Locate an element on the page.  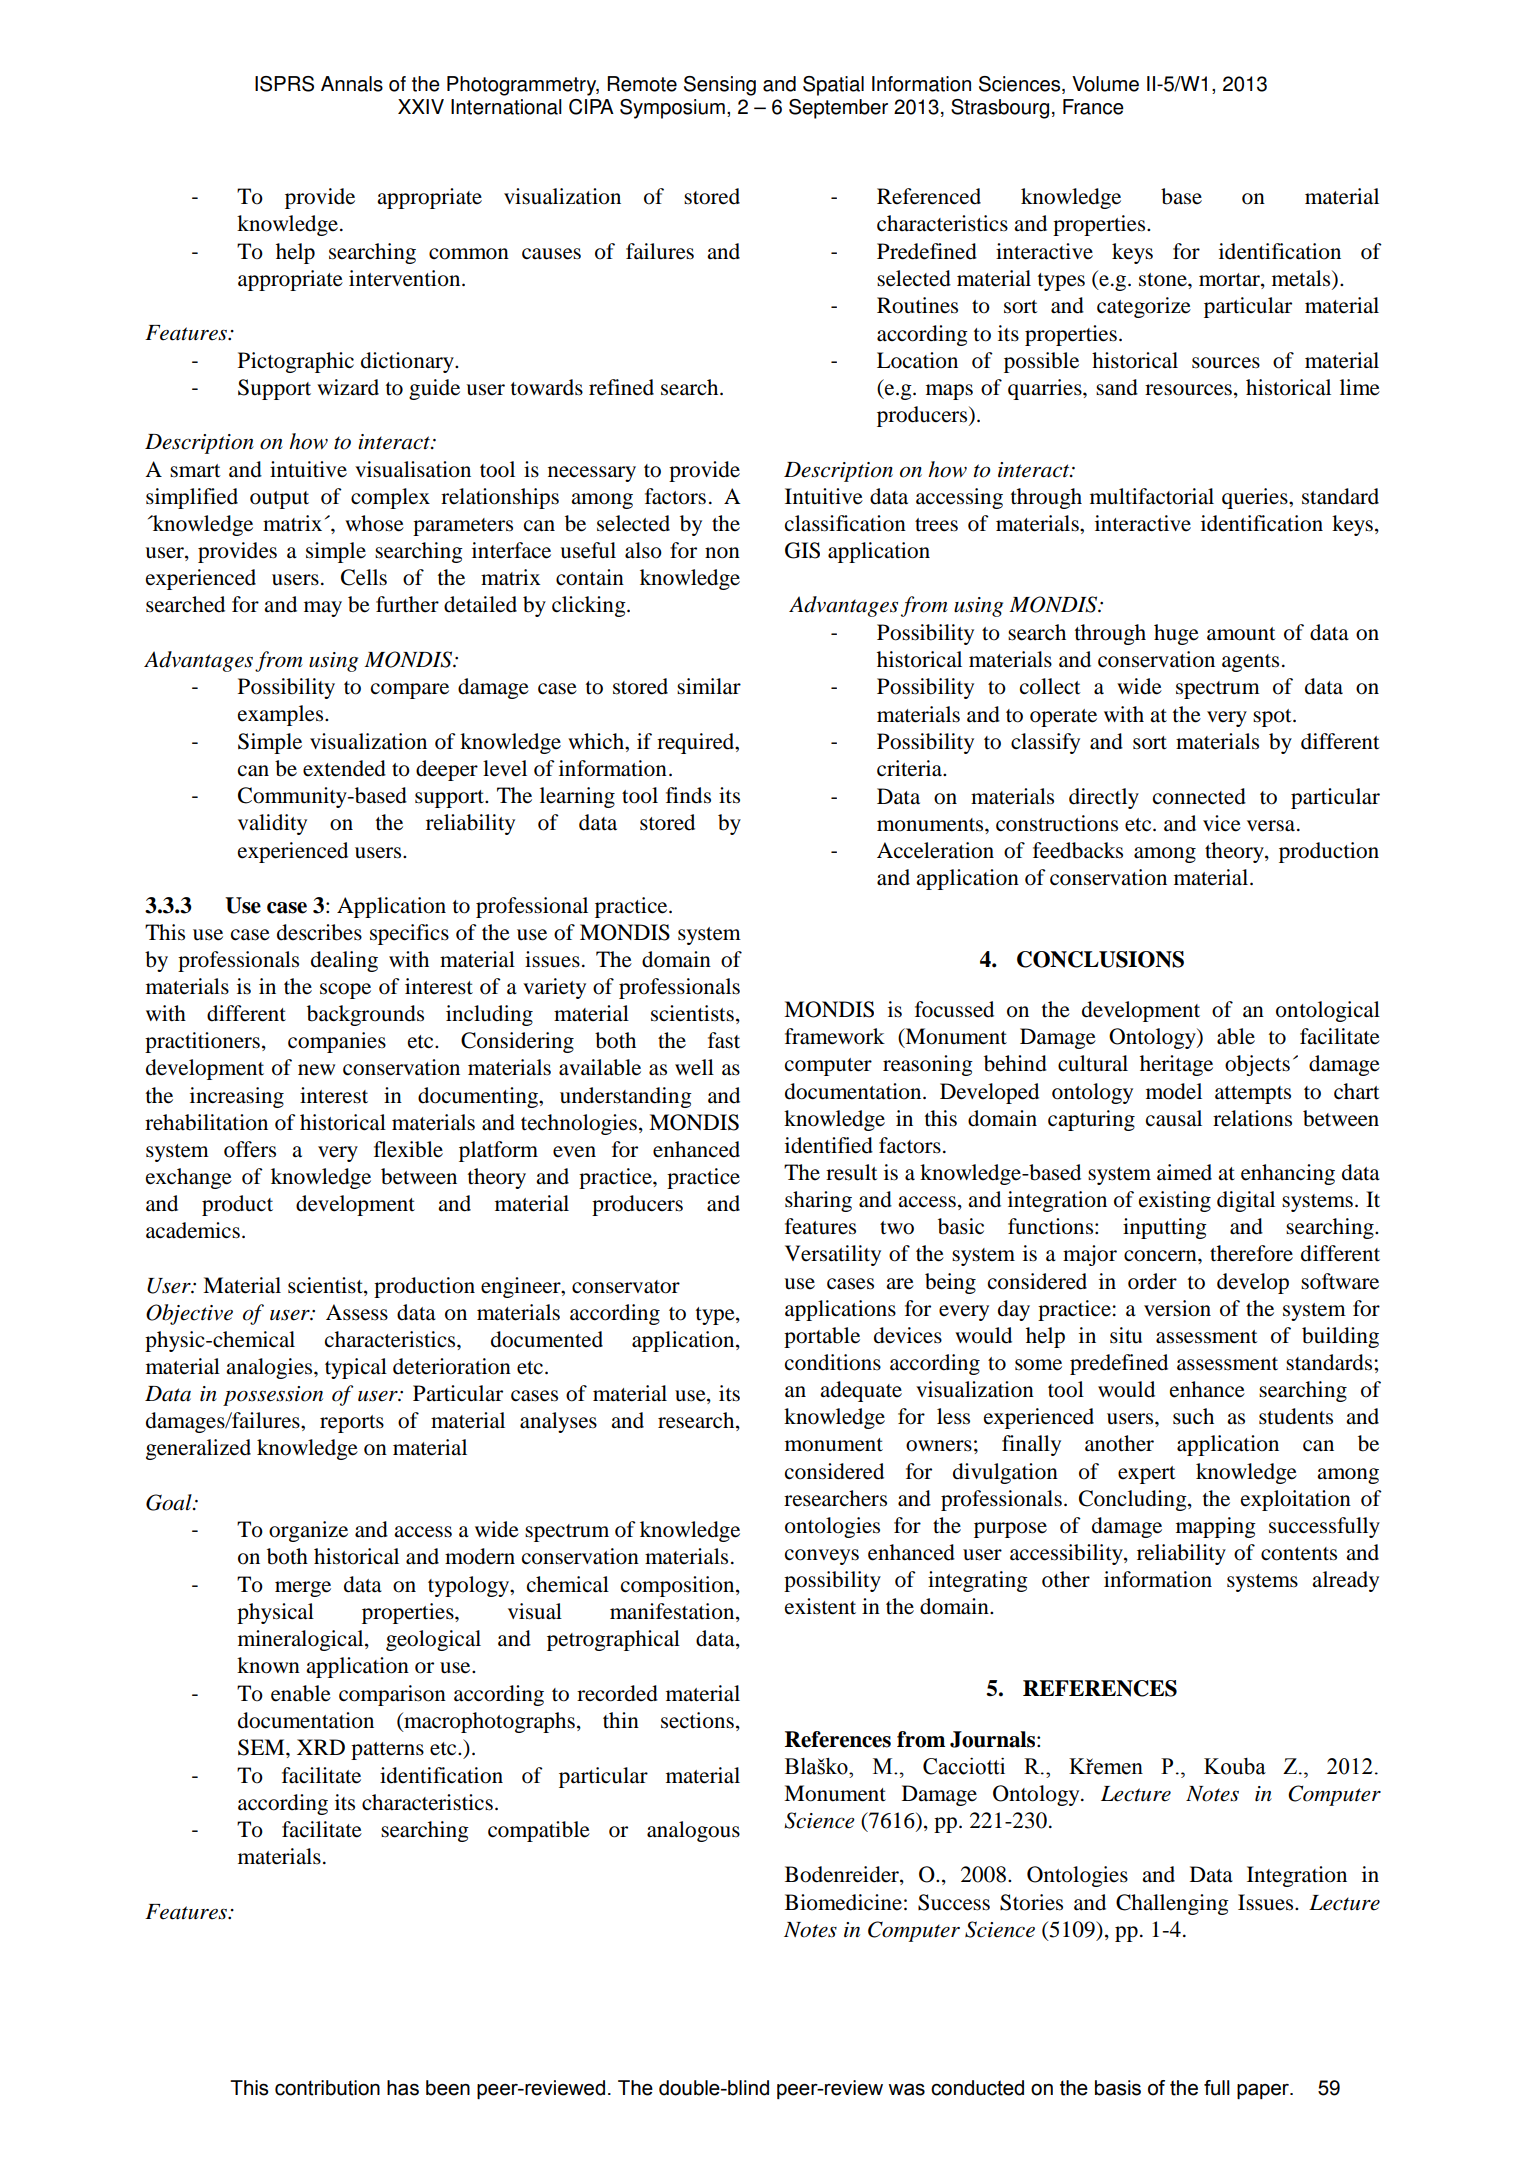
contribution is located at coordinates (327, 2088).
